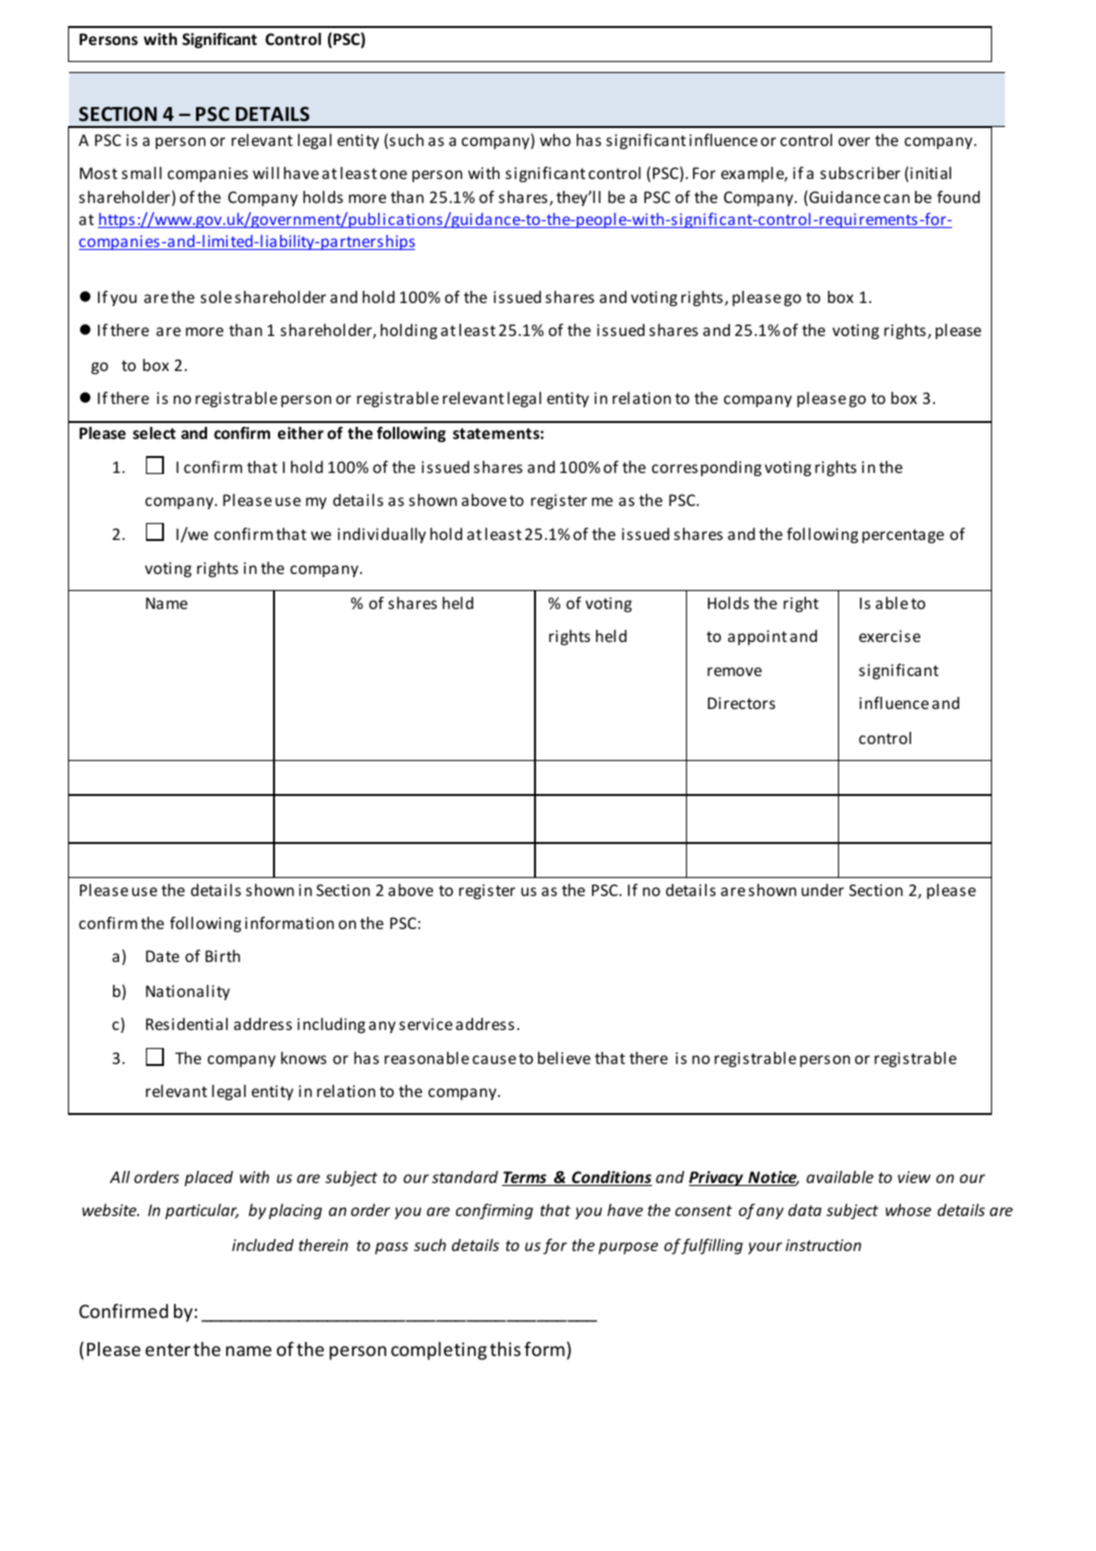 The width and height of the screenshot is (1096, 1551). I want to click on individually, so click(382, 535).
